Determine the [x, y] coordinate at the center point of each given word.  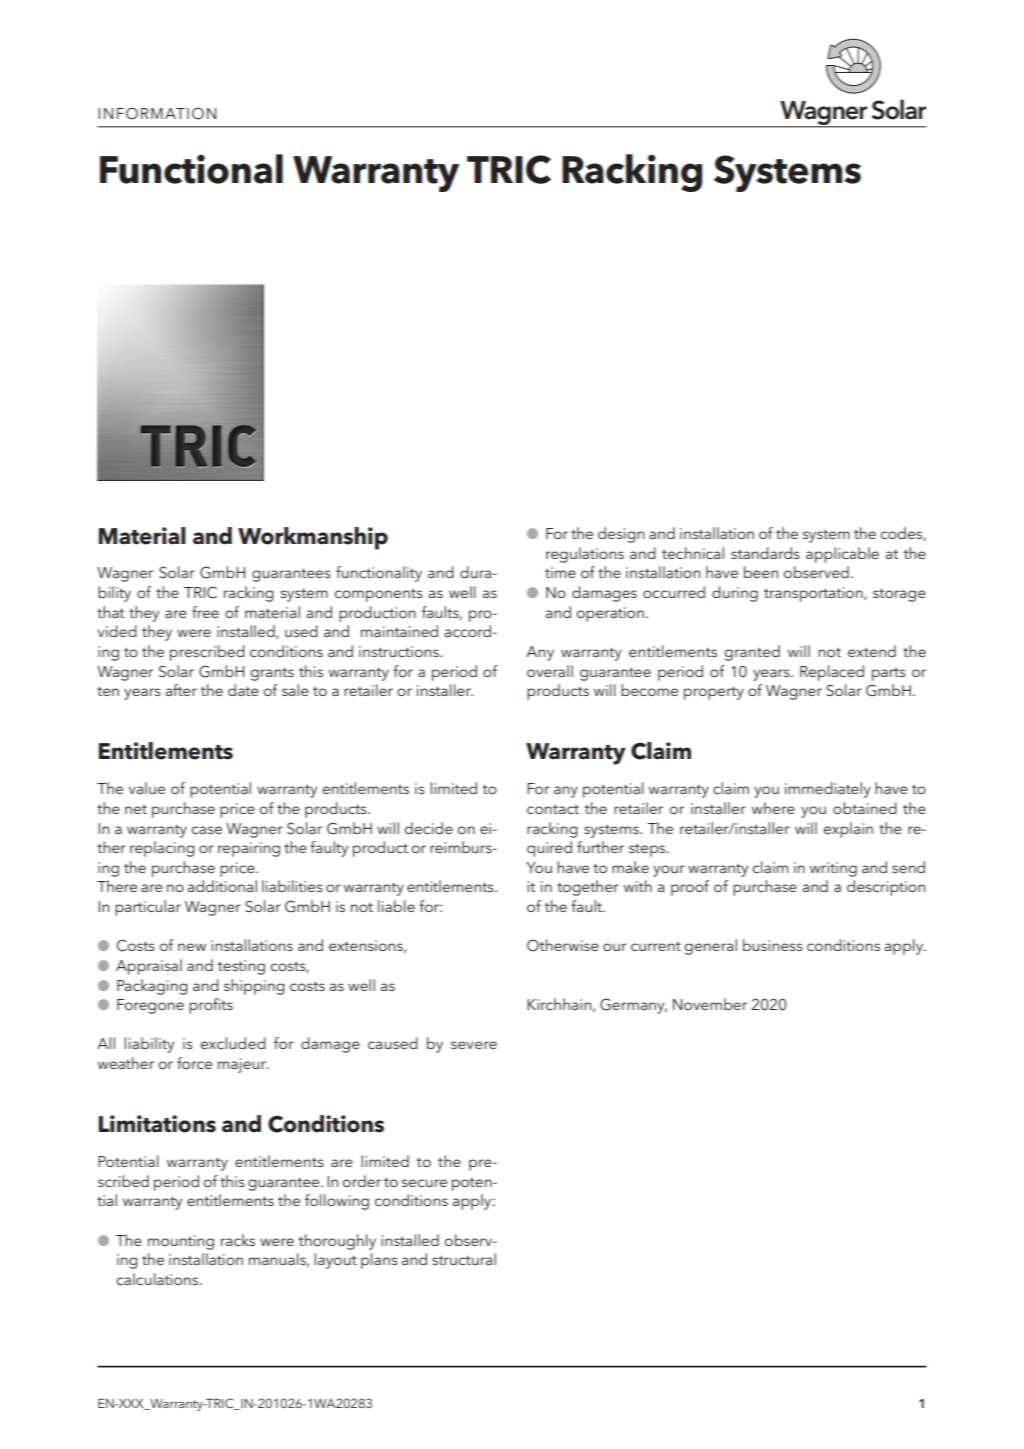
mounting [181, 1242]
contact [553, 809]
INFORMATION [157, 113]
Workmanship [313, 538]
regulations [585, 555]
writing [833, 869]
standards [765, 553]
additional [222, 886]
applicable [842, 555]
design [621, 535]
